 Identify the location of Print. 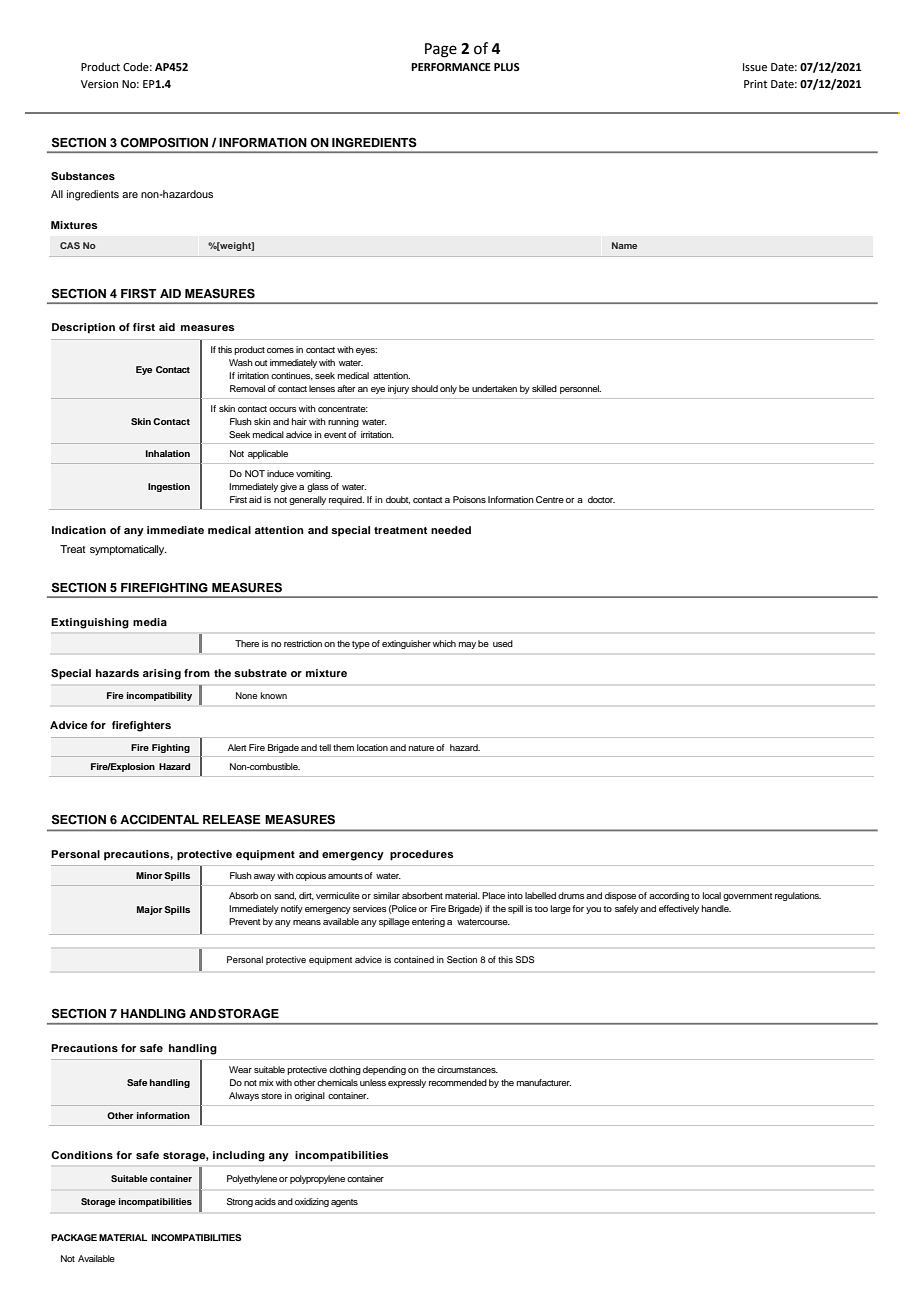
(755, 84).
